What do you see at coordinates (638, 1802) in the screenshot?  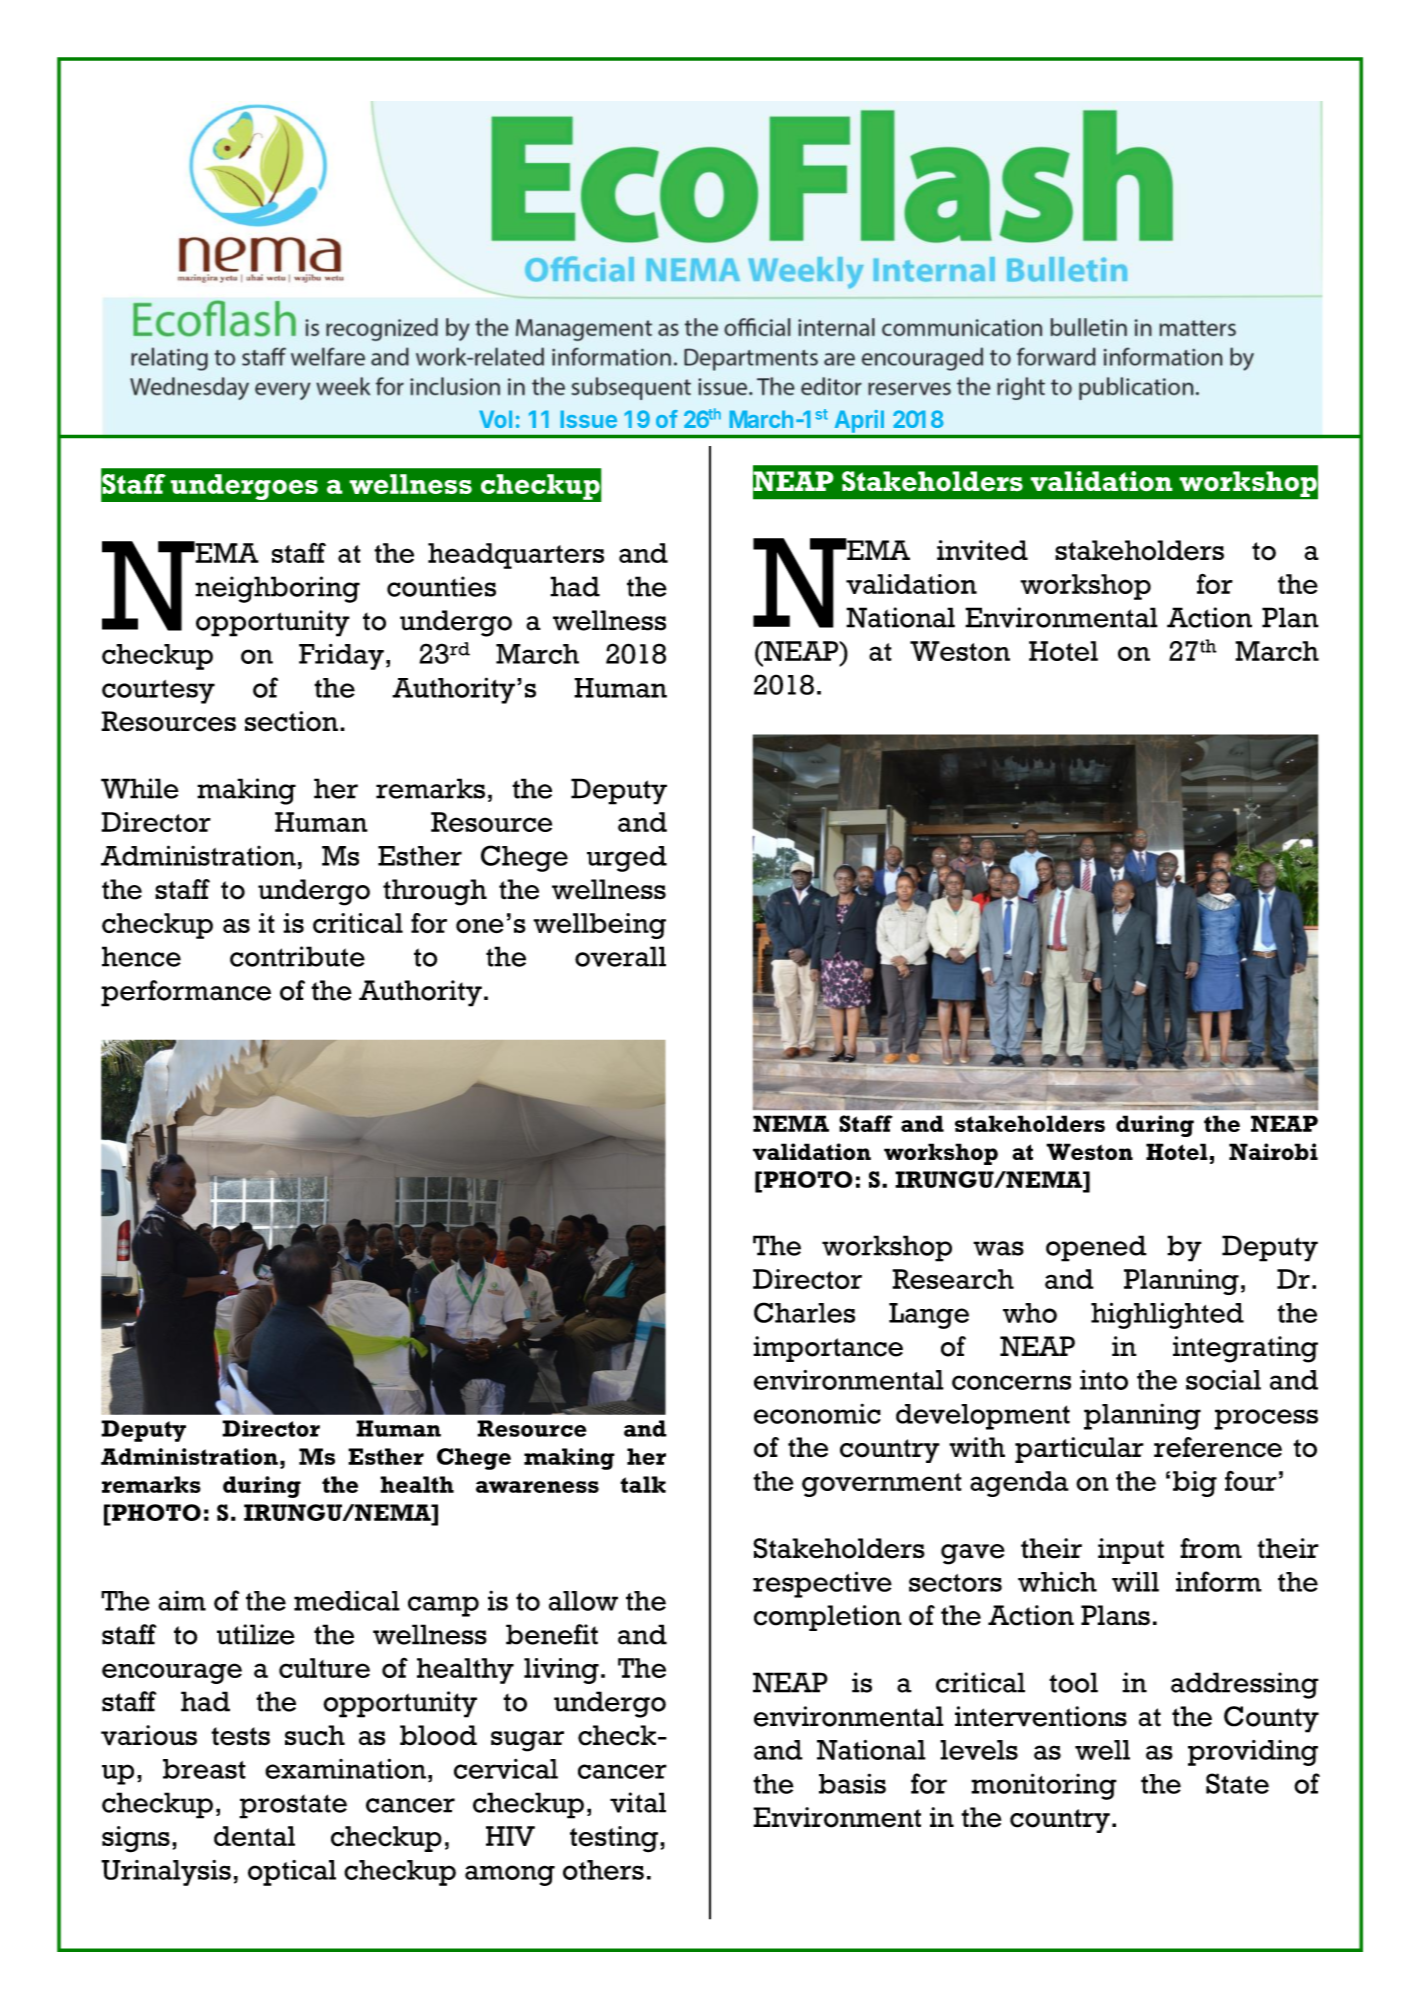 I see `vital` at bounding box center [638, 1802].
